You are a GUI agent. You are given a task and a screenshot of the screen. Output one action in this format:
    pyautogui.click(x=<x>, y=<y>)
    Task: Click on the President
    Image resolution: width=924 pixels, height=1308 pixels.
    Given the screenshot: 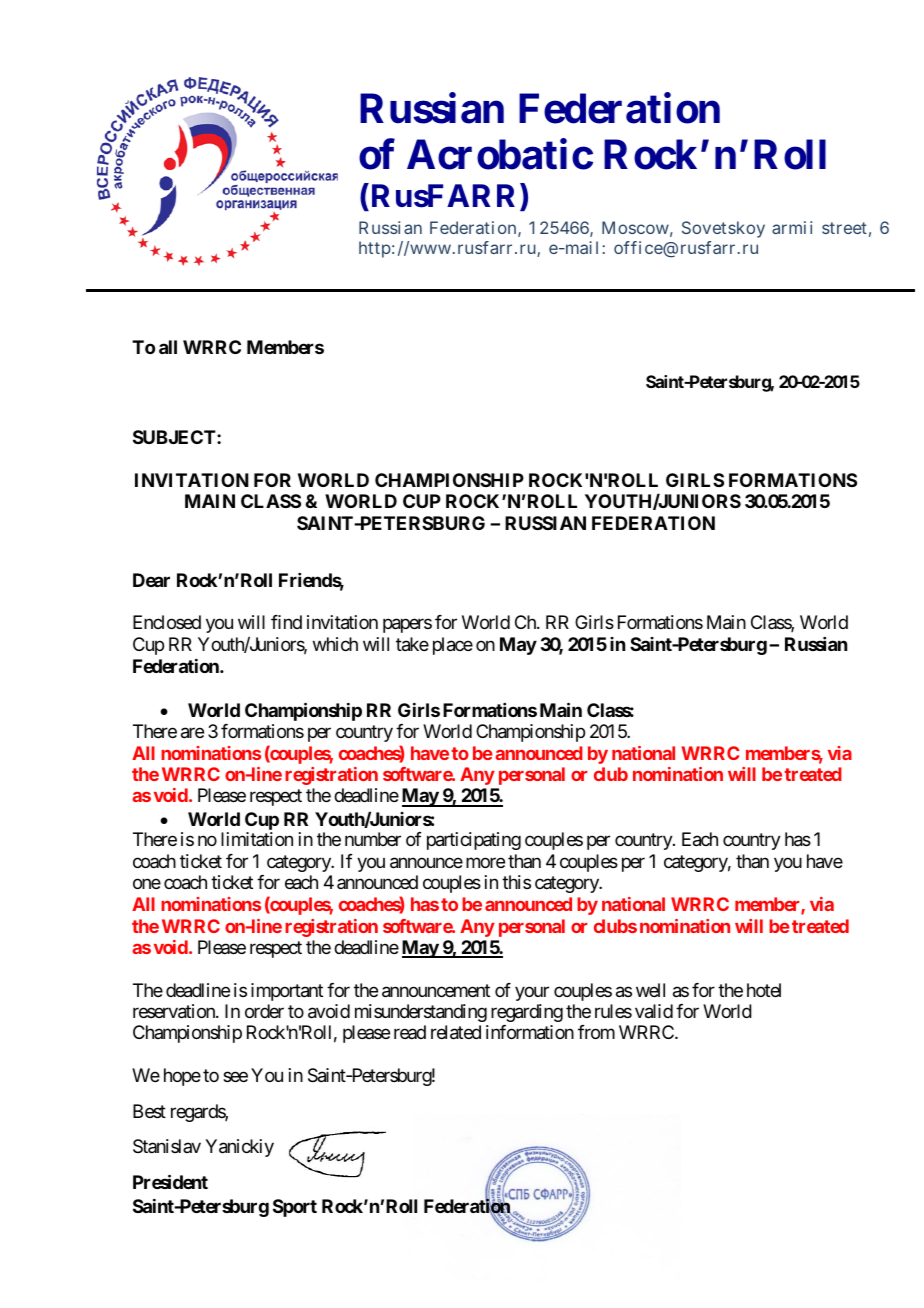 What is the action you would take?
    pyautogui.click(x=170, y=1182)
